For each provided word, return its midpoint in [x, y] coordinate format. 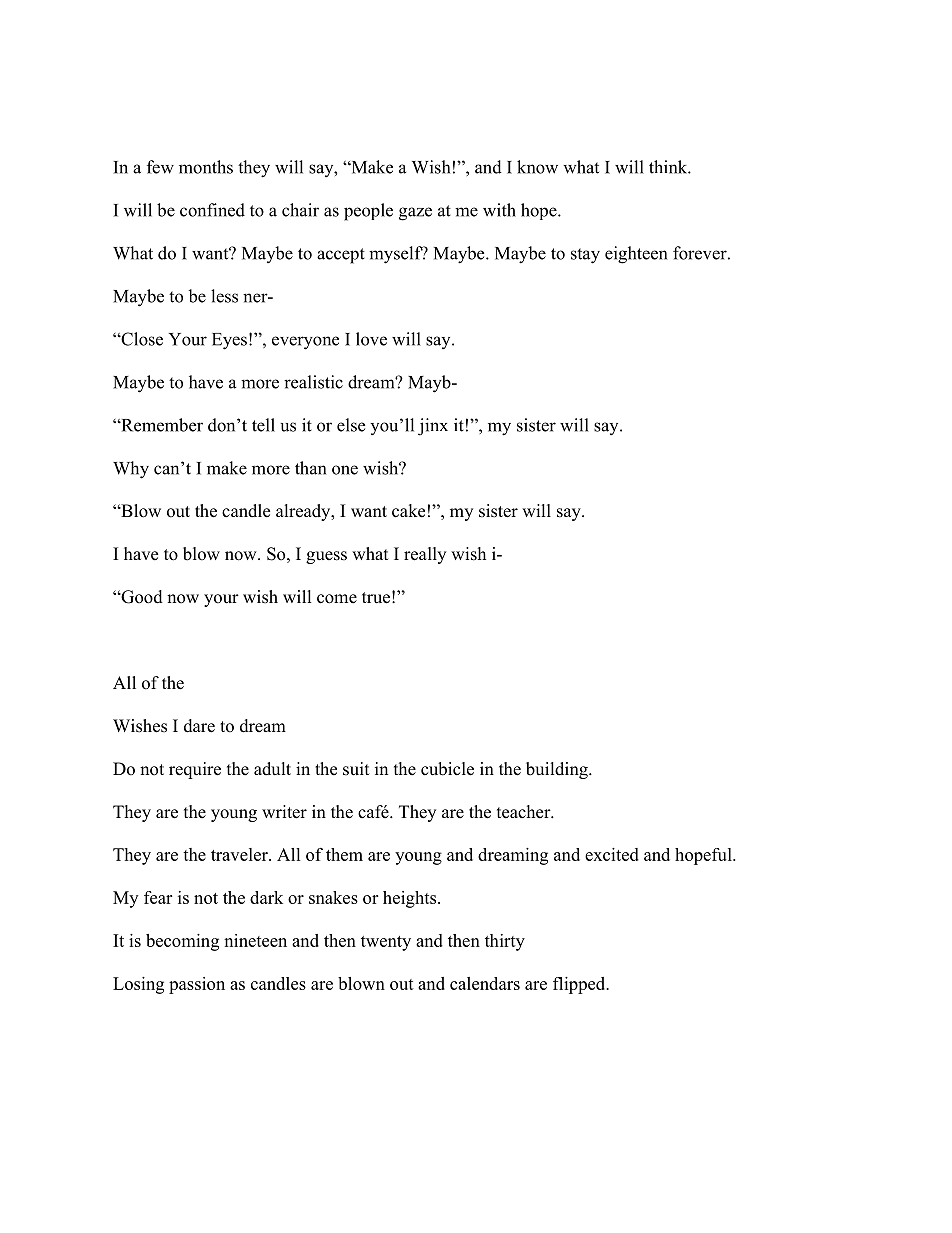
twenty [386, 943]
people [368, 212]
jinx [433, 427]
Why [131, 470]
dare [199, 726]
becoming [182, 942]
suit [356, 769]
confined [212, 210]
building [558, 770]
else [351, 425]
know [537, 167]
